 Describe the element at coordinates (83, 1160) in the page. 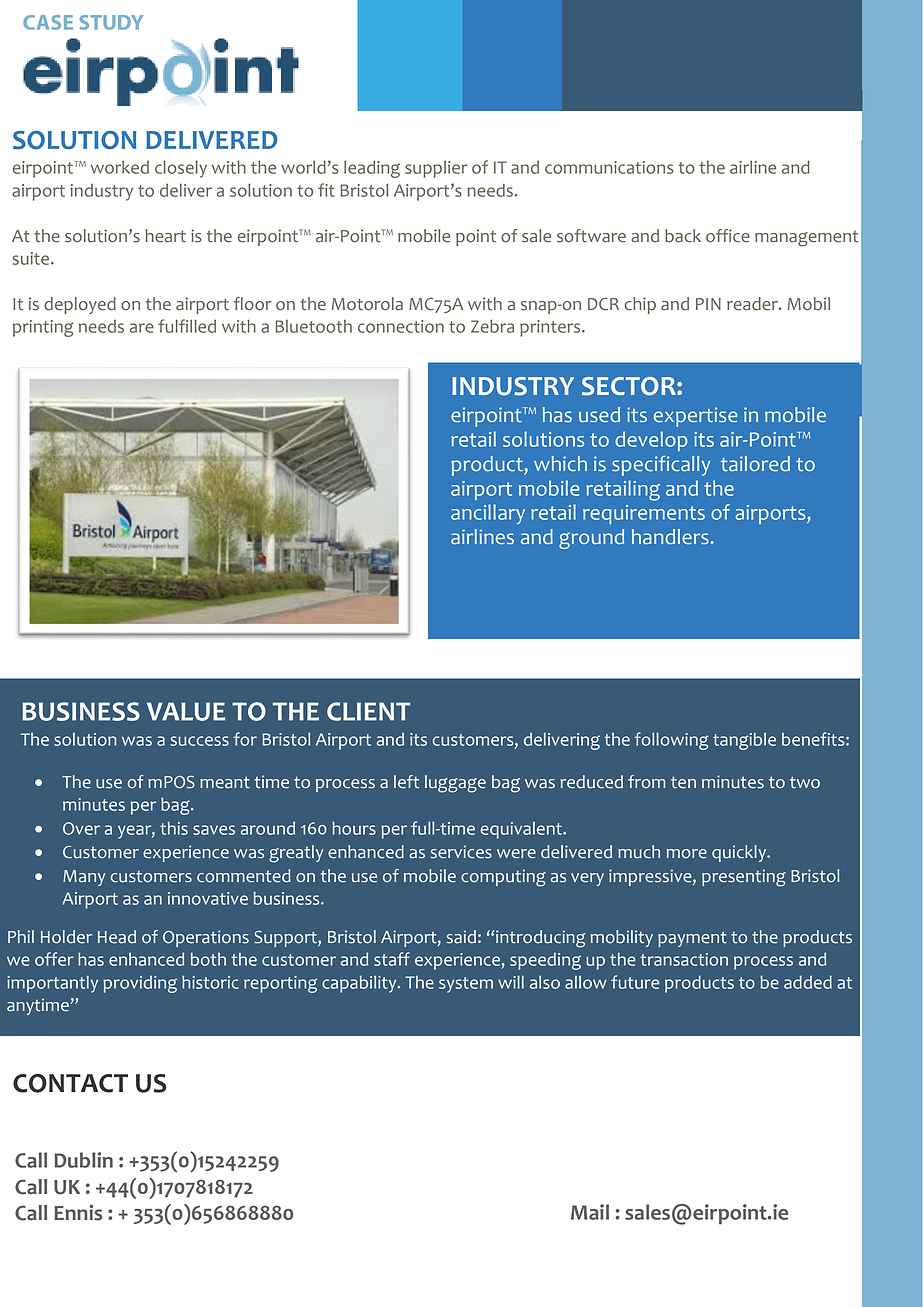

I see `Dublin` at that location.
